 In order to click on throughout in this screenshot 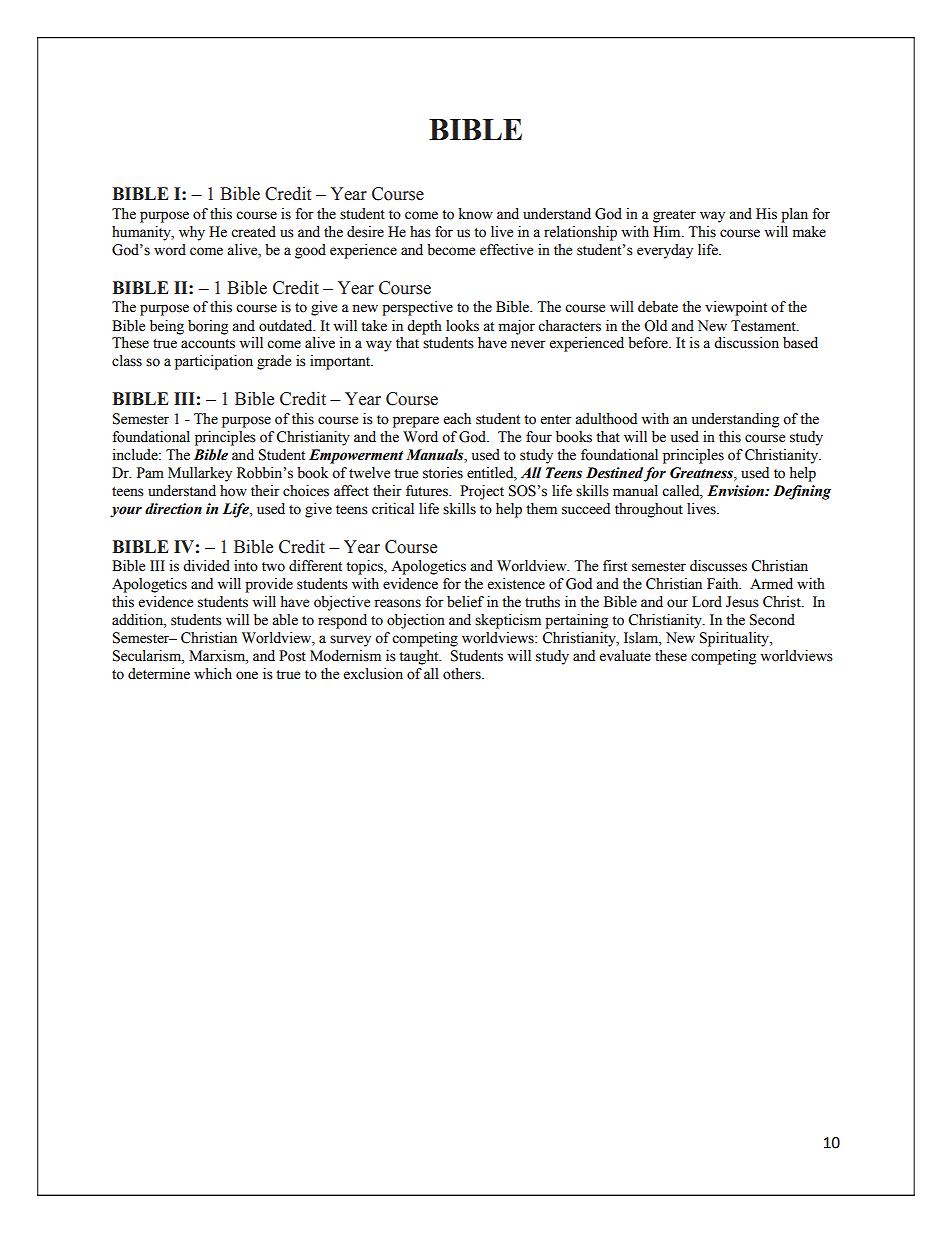, I will do `click(649, 510)`.
